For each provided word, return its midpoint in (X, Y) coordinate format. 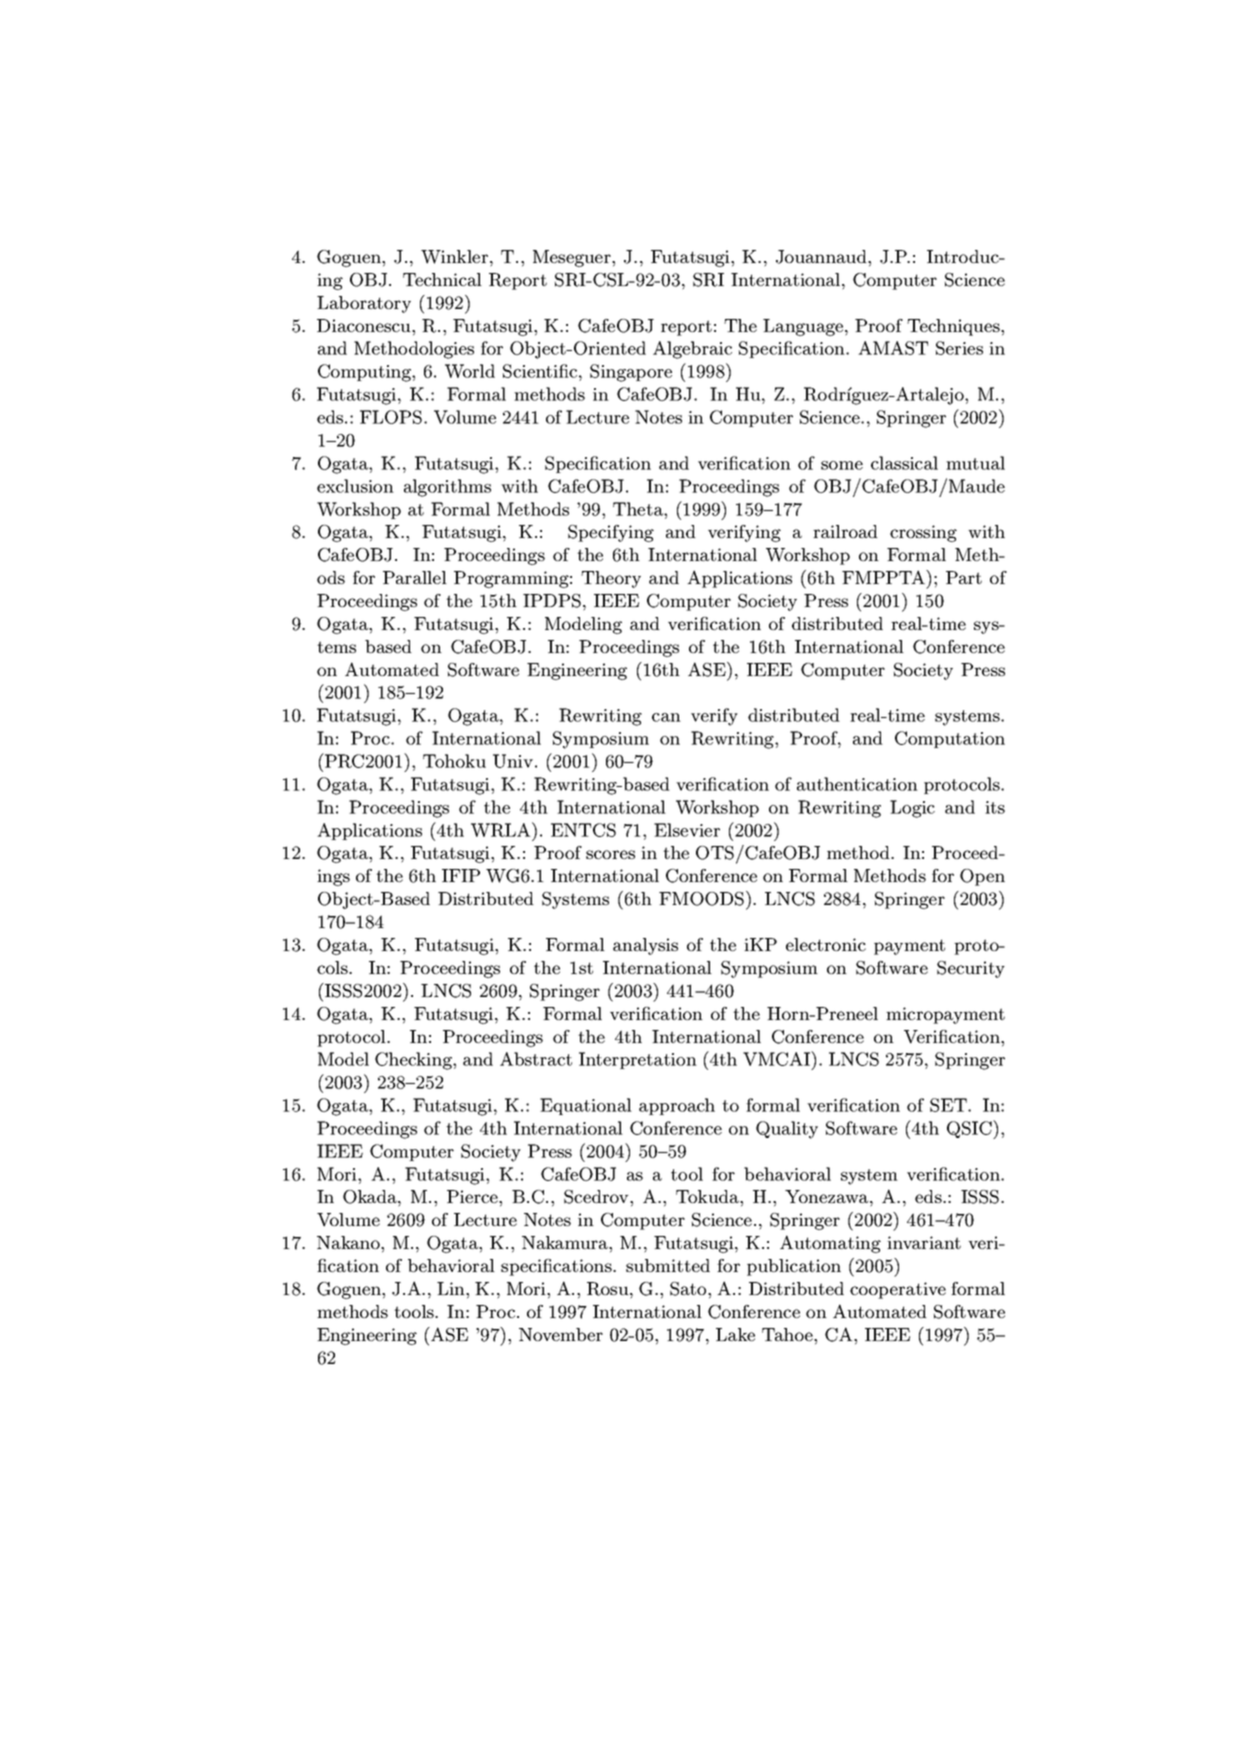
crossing (923, 533)
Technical (442, 279)
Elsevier (687, 830)
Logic (912, 809)
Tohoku (454, 761)
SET (949, 1105)
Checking (414, 1061)
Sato (689, 1289)
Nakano (349, 1242)
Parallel (415, 577)
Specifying (611, 533)
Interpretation (638, 1060)
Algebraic (692, 350)
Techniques (954, 327)
